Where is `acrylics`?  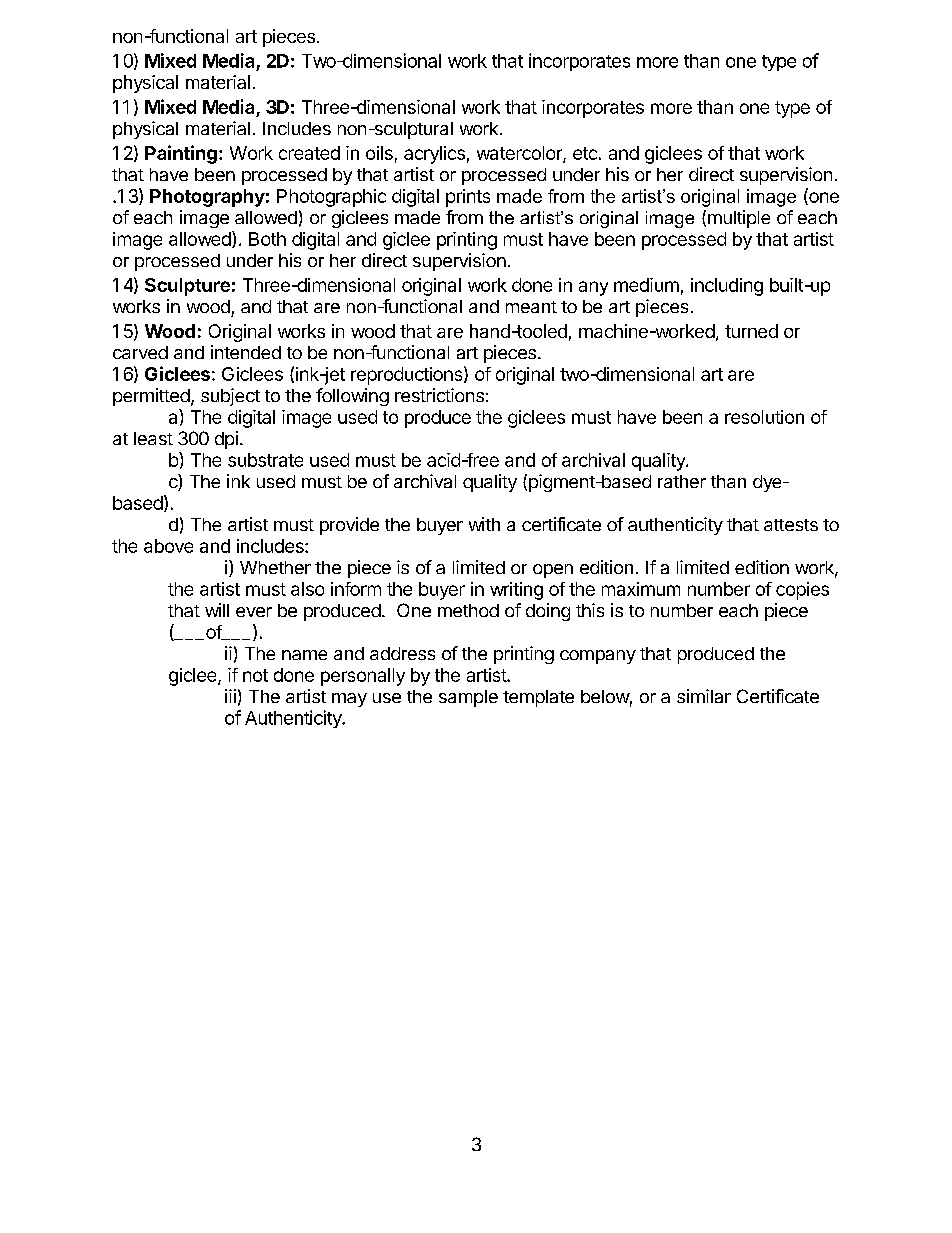 acrylics is located at coordinates (434, 155).
